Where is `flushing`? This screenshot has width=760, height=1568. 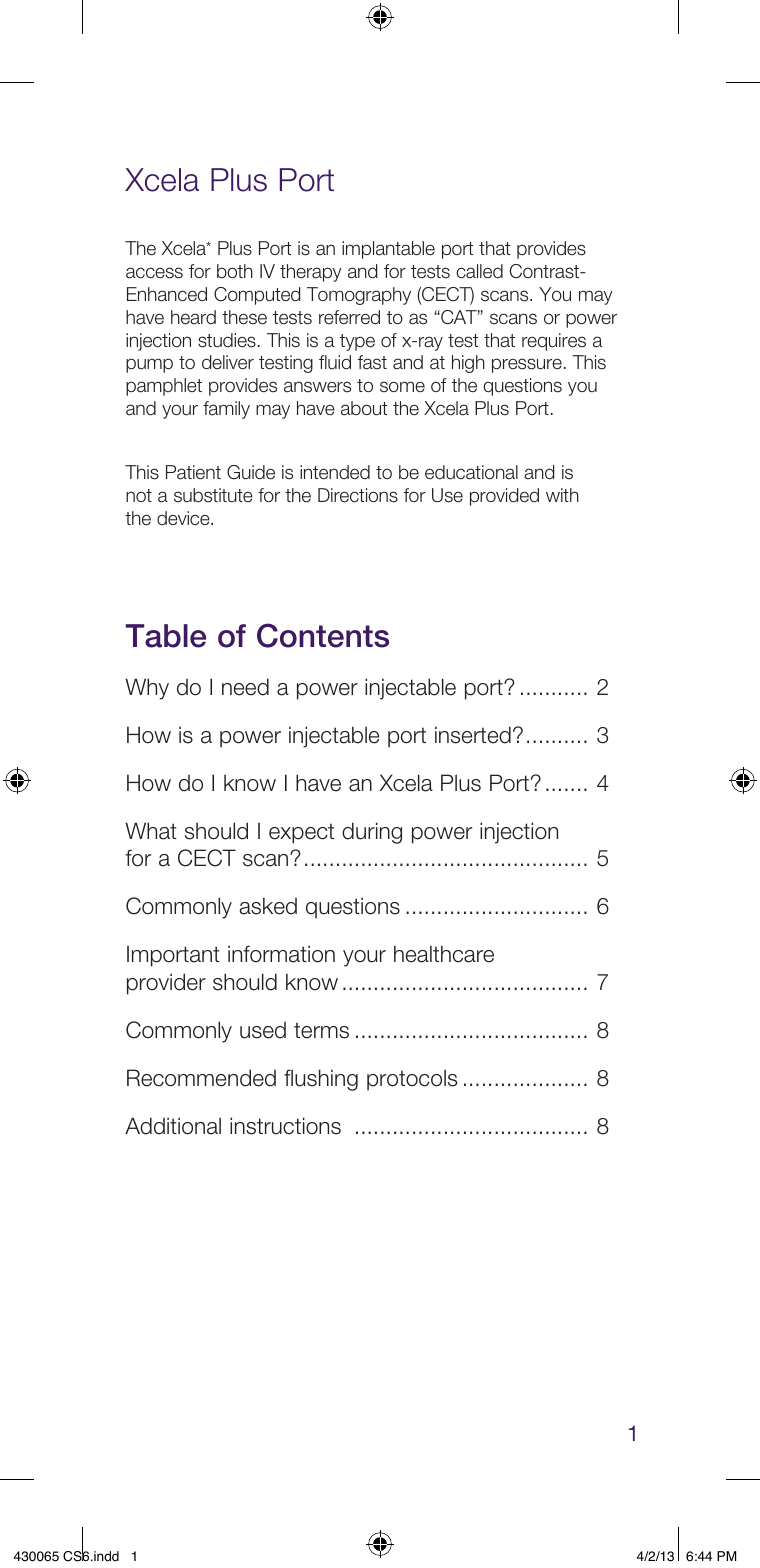 flushing is located at coordinates (321, 1080).
